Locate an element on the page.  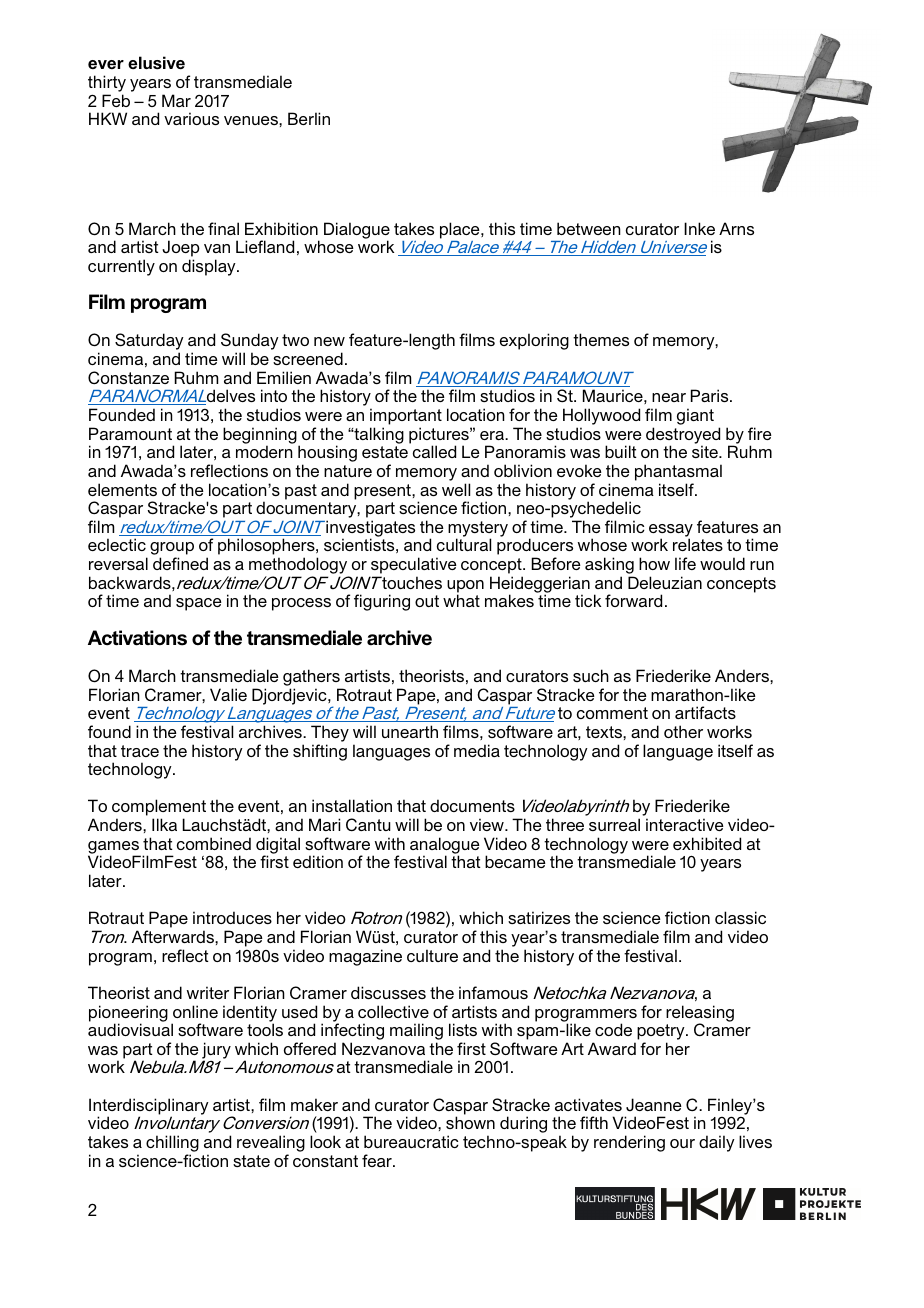
chilling is located at coordinates (172, 1145).
